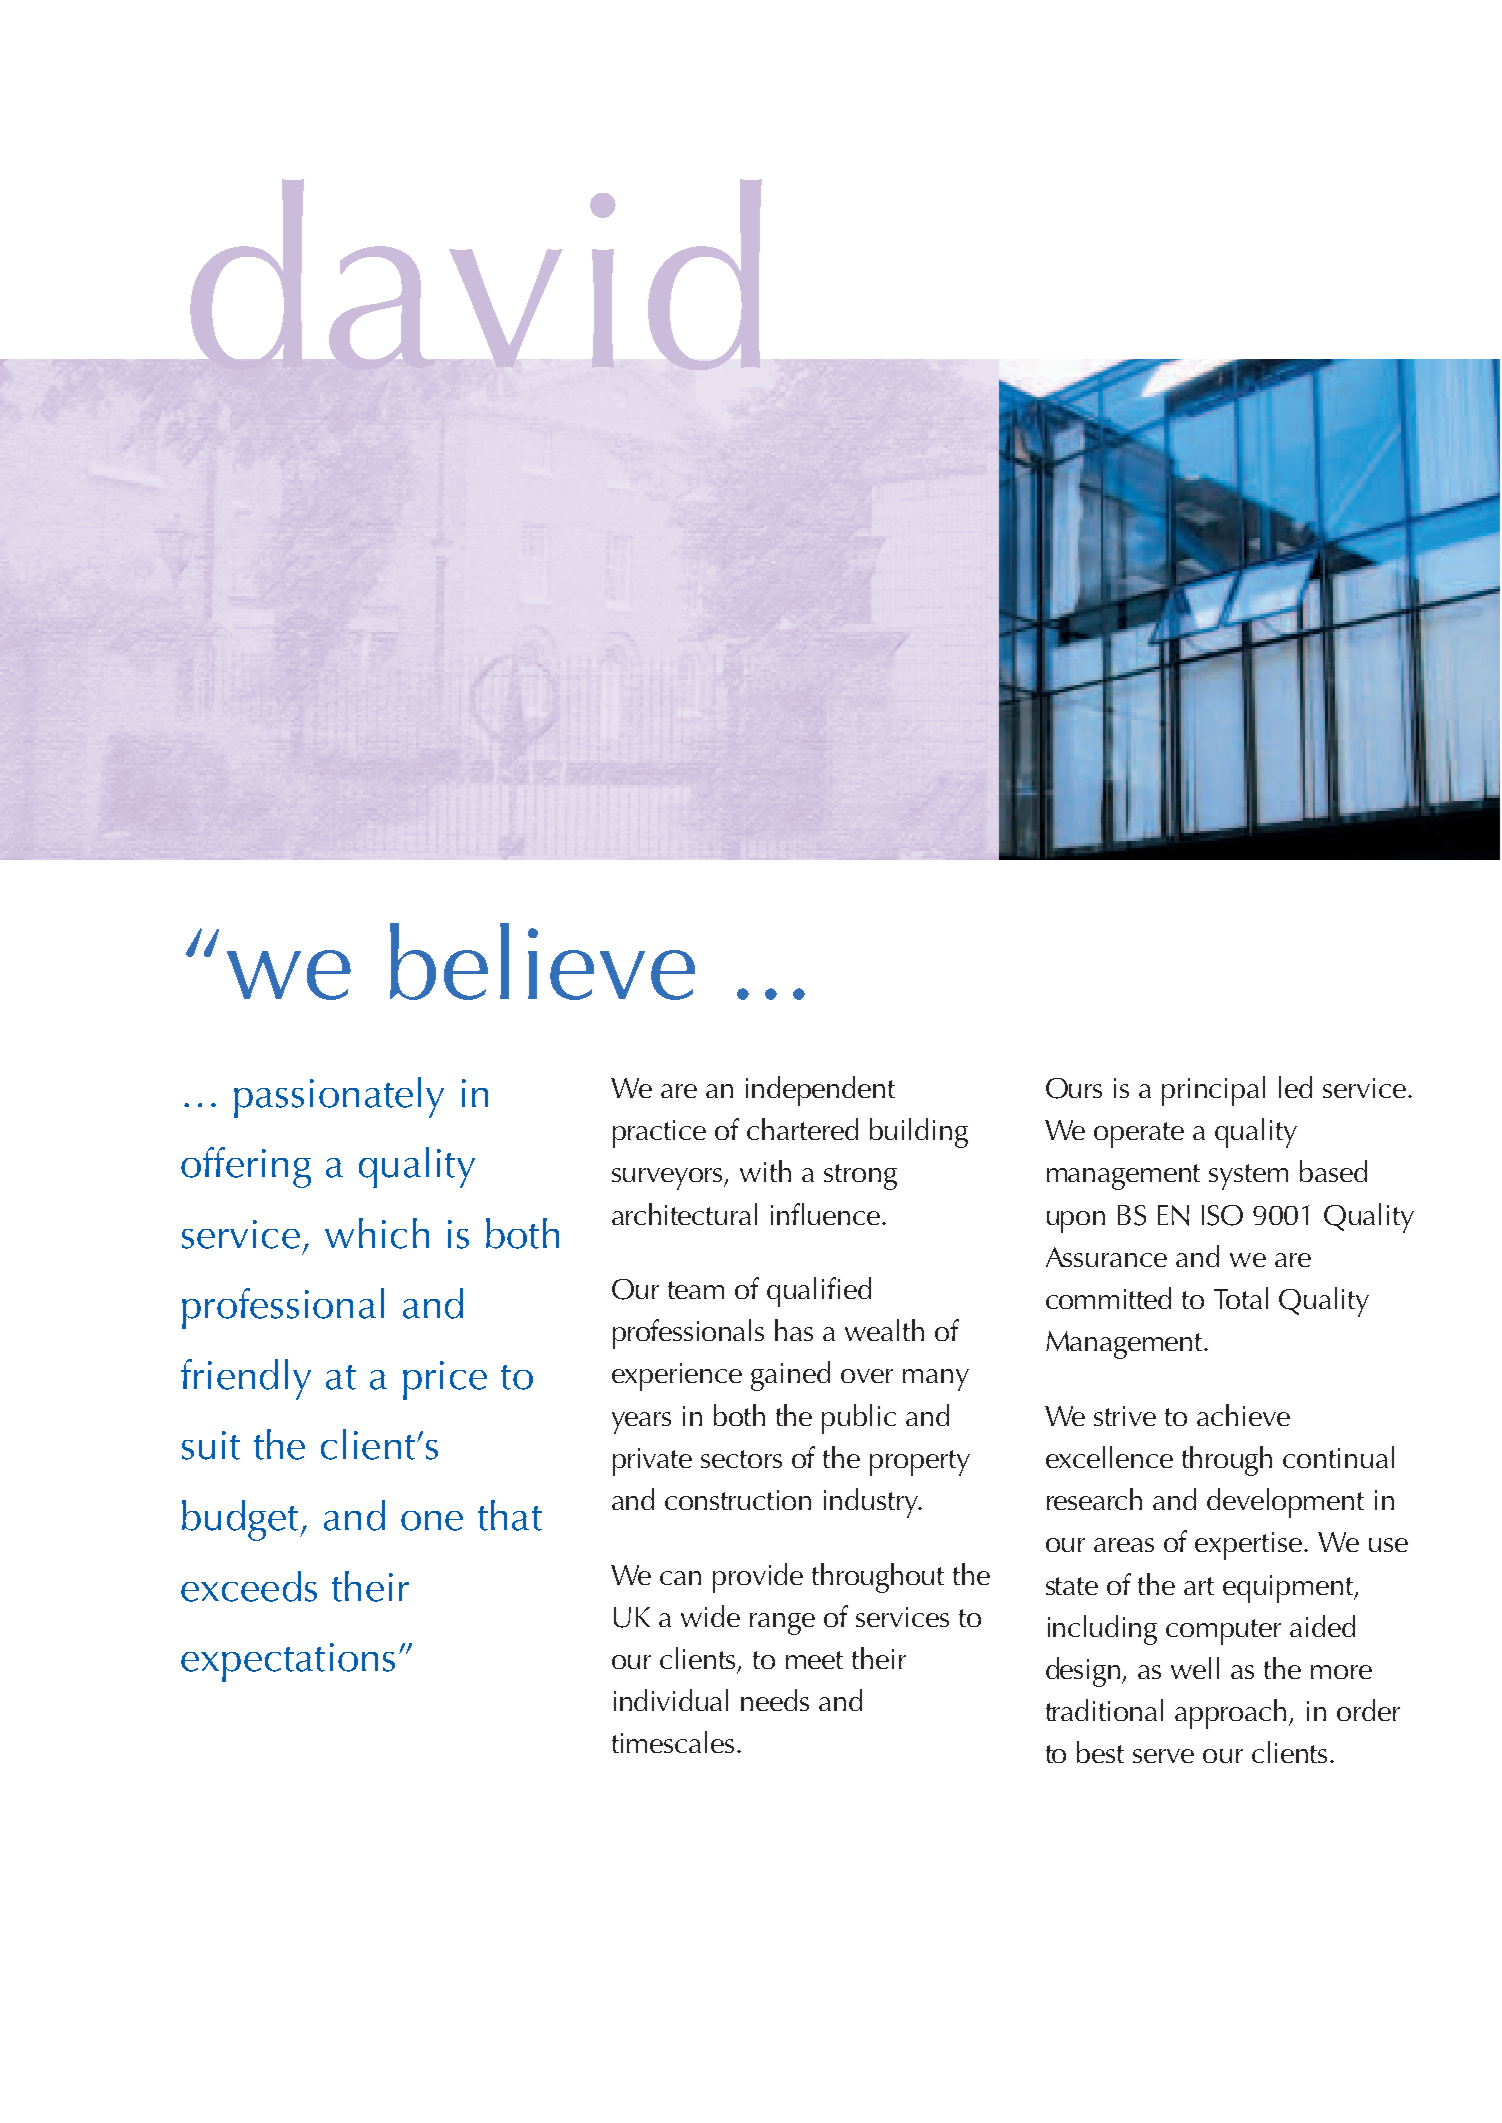 This document has height=2123, width=1502. I want to click on ISO, so click(1222, 1215).
